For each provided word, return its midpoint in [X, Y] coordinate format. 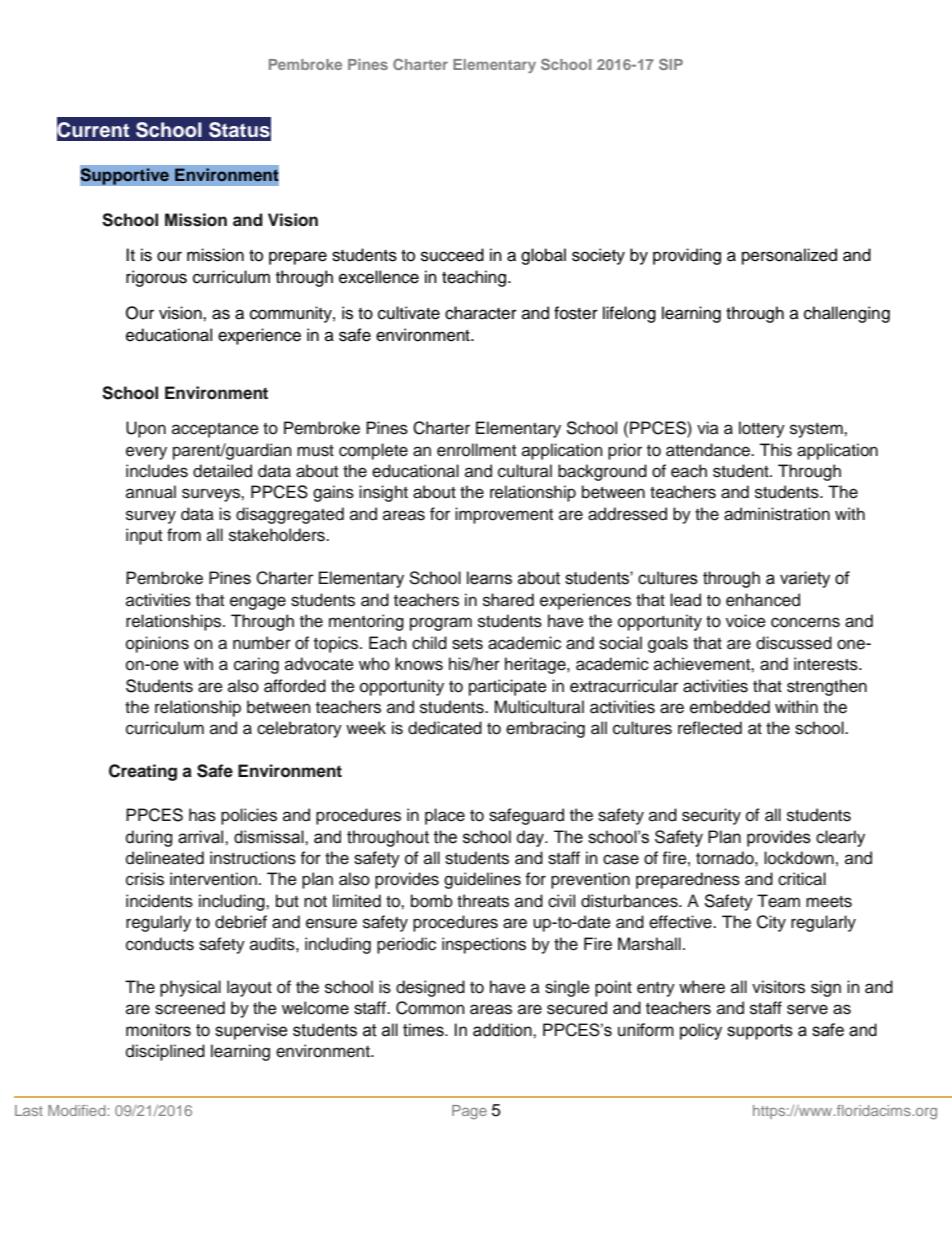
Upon [146, 429]
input [144, 536]
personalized [789, 256]
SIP [671, 64]
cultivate [409, 313]
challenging [847, 314]
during [149, 838]
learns [489, 578]
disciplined [165, 1052]
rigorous [156, 278]
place [445, 816]
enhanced [763, 600]
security [711, 816]
